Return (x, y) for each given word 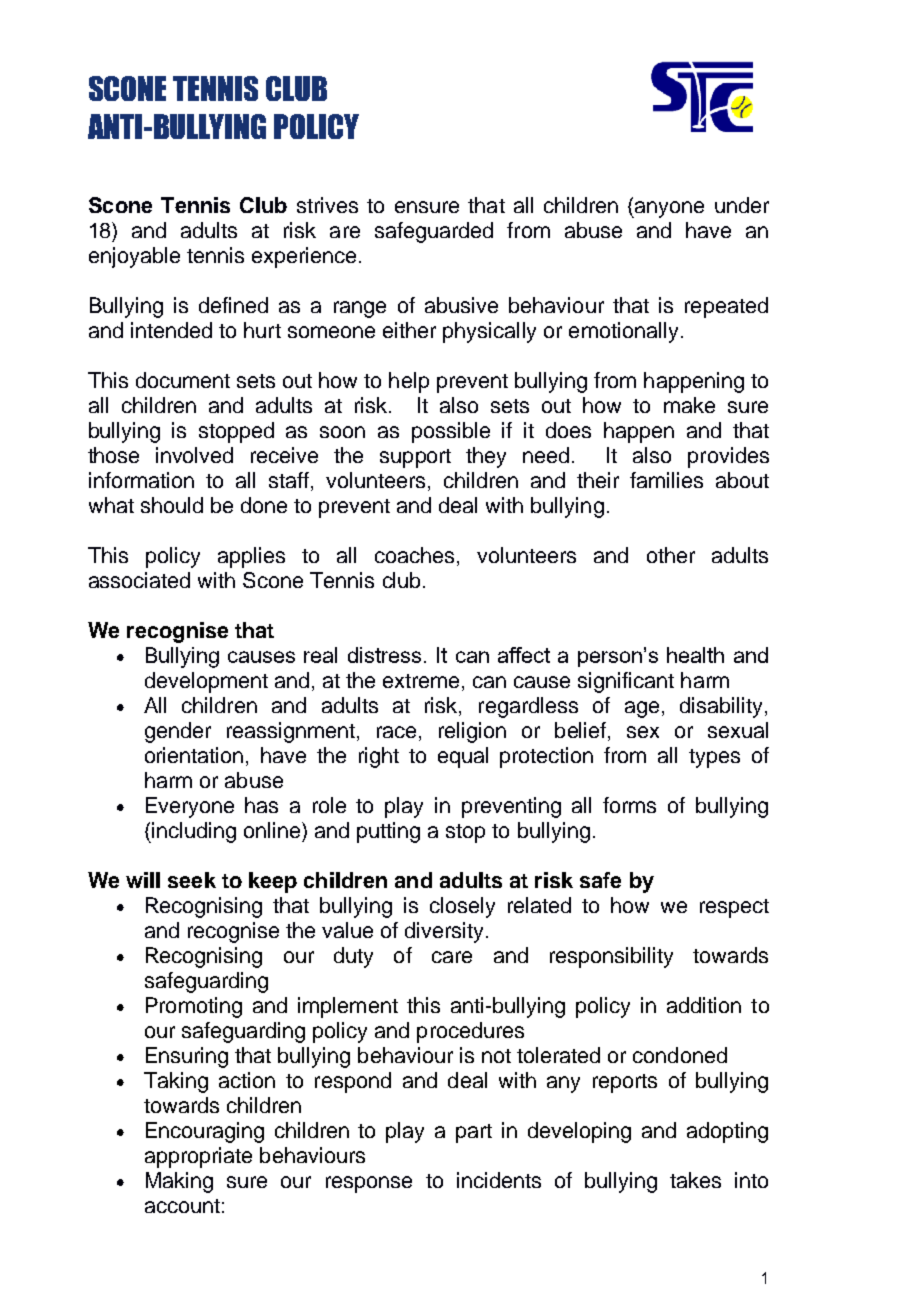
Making (179, 1182)
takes (695, 1180)
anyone (668, 209)
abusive (461, 305)
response (369, 1184)
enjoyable (134, 257)
